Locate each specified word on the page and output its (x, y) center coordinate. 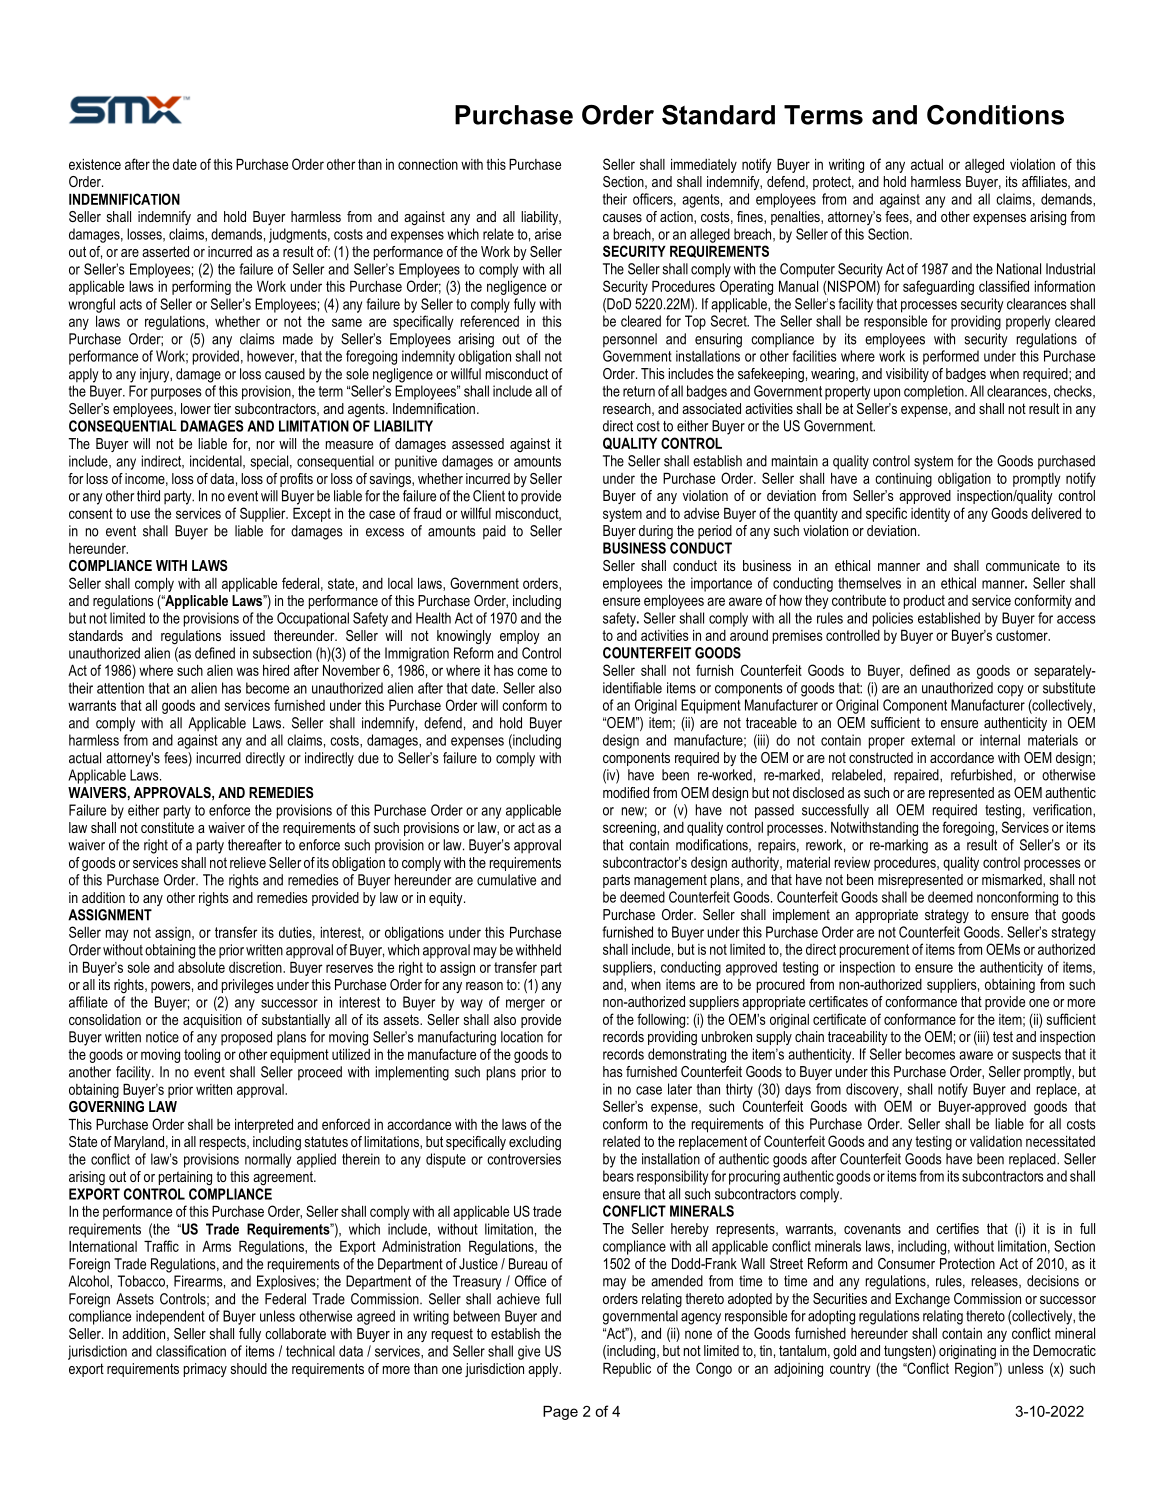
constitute (167, 827)
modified (626, 792)
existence (95, 164)
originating (967, 1352)
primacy (205, 1370)
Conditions (995, 115)
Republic (627, 1370)
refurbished (981, 775)
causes (622, 218)
